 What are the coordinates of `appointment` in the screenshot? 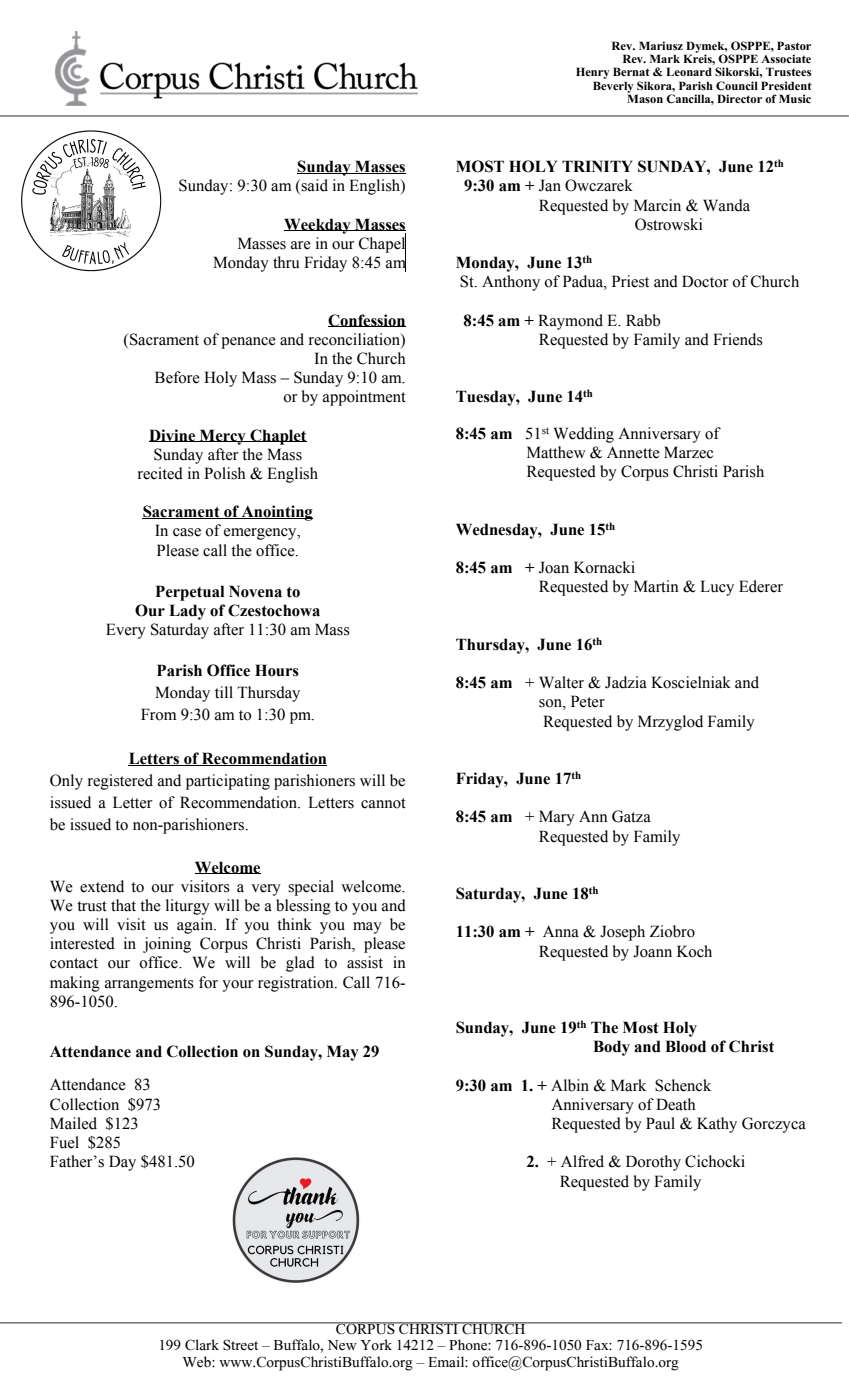 It's located at (364, 398).
